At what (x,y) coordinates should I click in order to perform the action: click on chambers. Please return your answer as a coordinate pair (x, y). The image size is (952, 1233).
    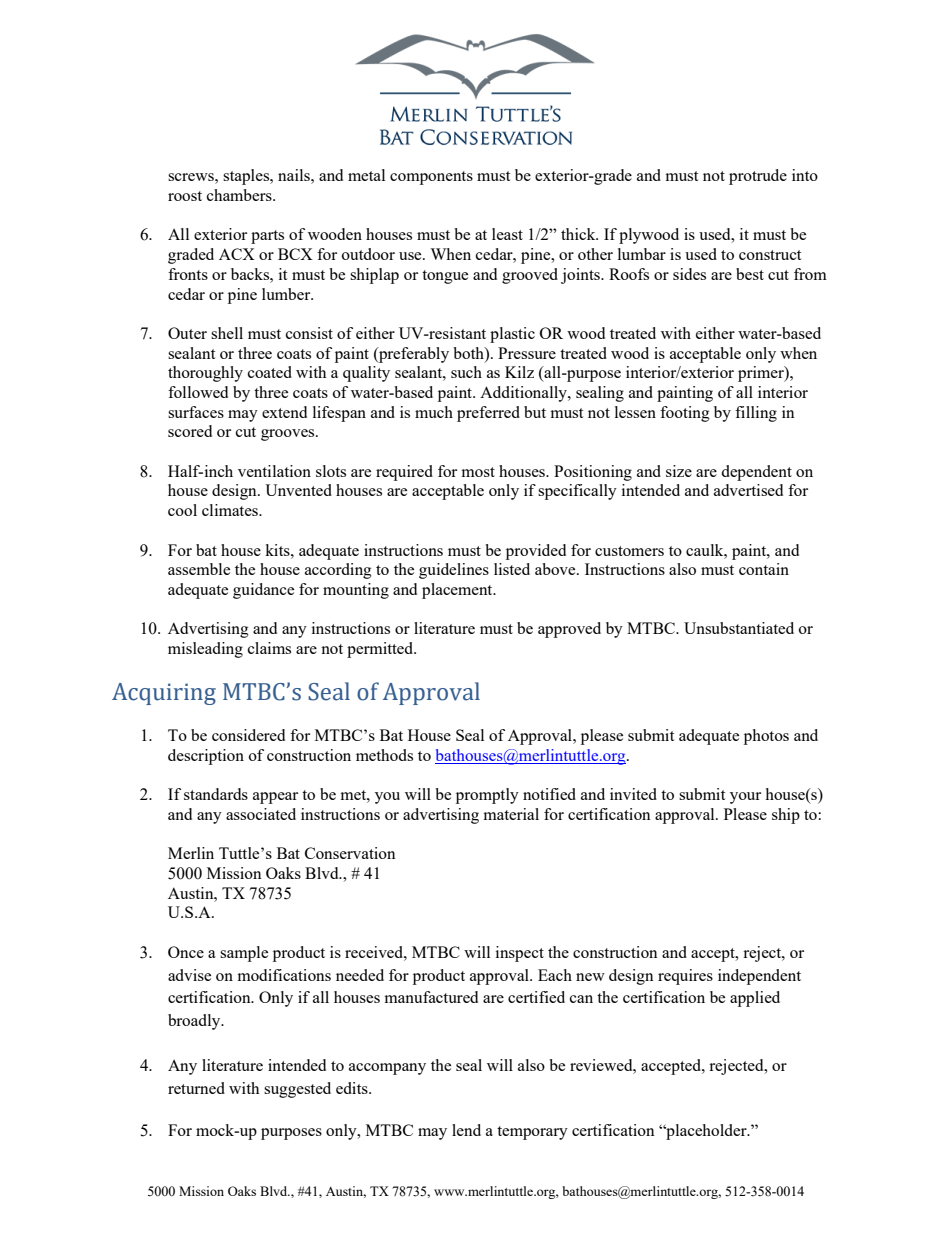
    Looking at the image, I should click on (240, 195).
